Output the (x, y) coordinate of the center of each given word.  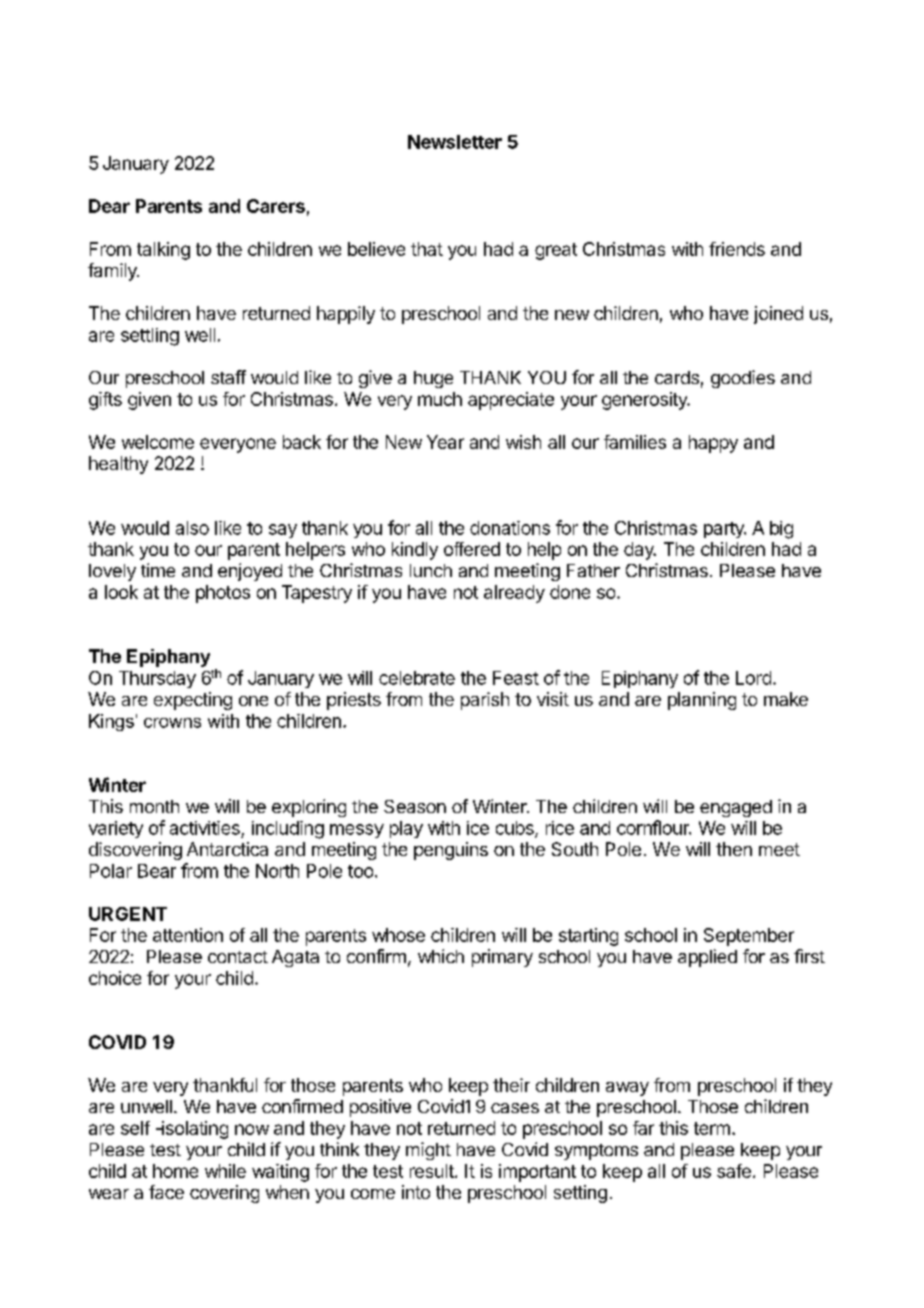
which (441, 956)
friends (737, 249)
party (725, 530)
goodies (743, 379)
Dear (109, 206)
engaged (736, 808)
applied (707, 958)
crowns (172, 723)
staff (228, 377)
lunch (431, 570)
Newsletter (455, 142)
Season (415, 806)
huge (433, 379)
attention (188, 935)
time (158, 570)
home (175, 1171)
